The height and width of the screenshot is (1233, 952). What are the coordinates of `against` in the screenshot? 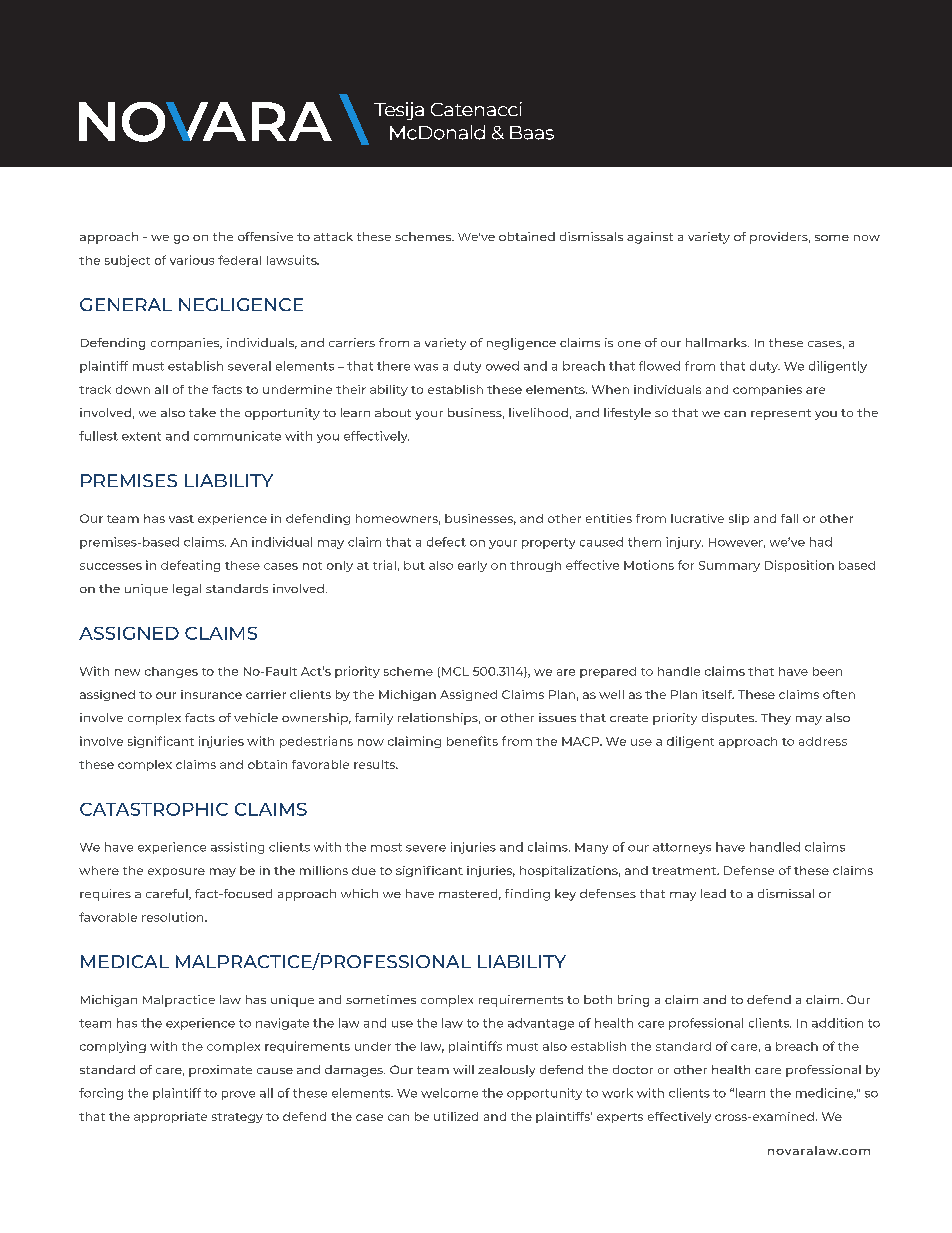 It's located at (650, 238).
